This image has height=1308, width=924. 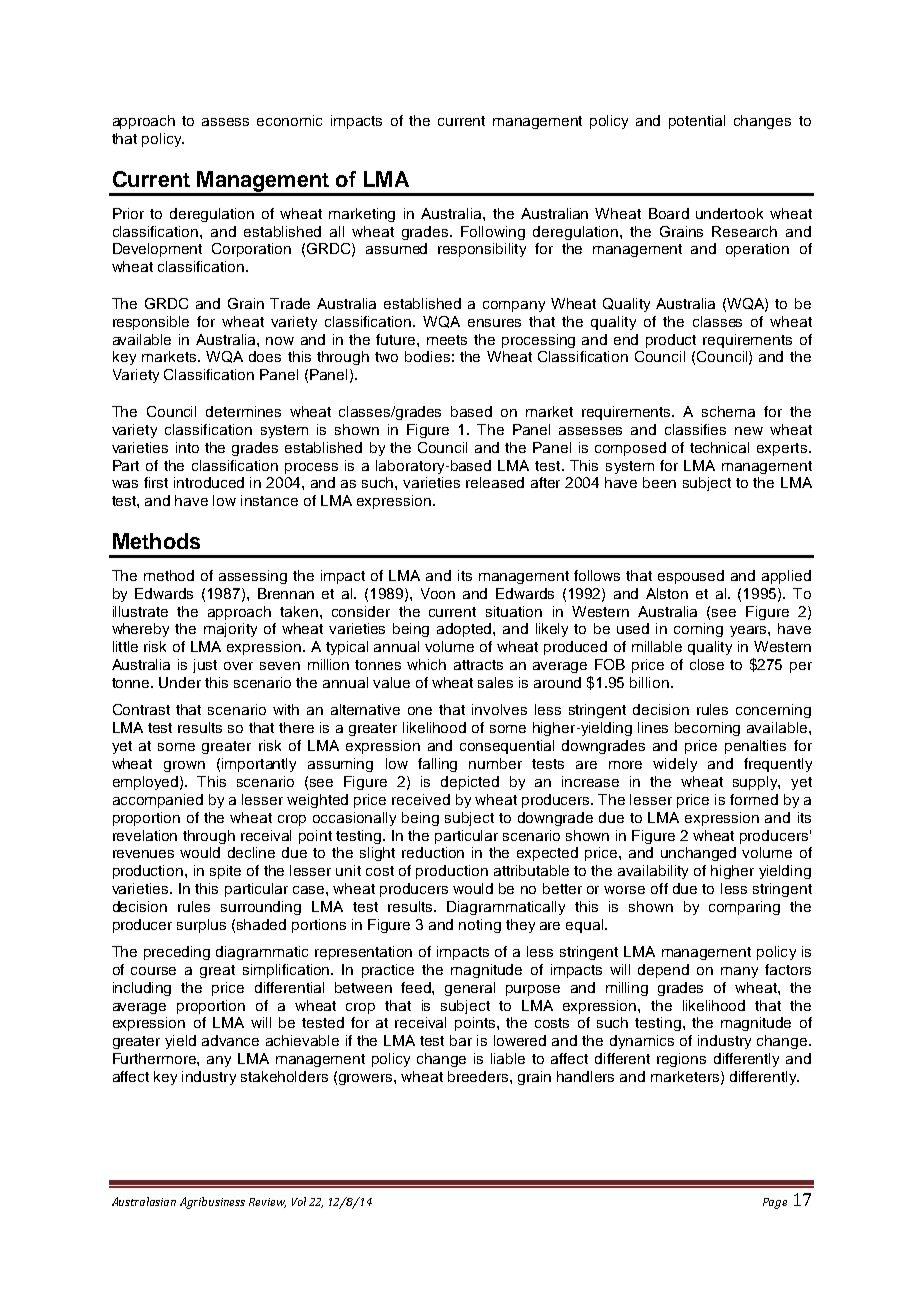 What do you see at coordinates (289, 120) in the image?
I see `economic` at bounding box center [289, 120].
